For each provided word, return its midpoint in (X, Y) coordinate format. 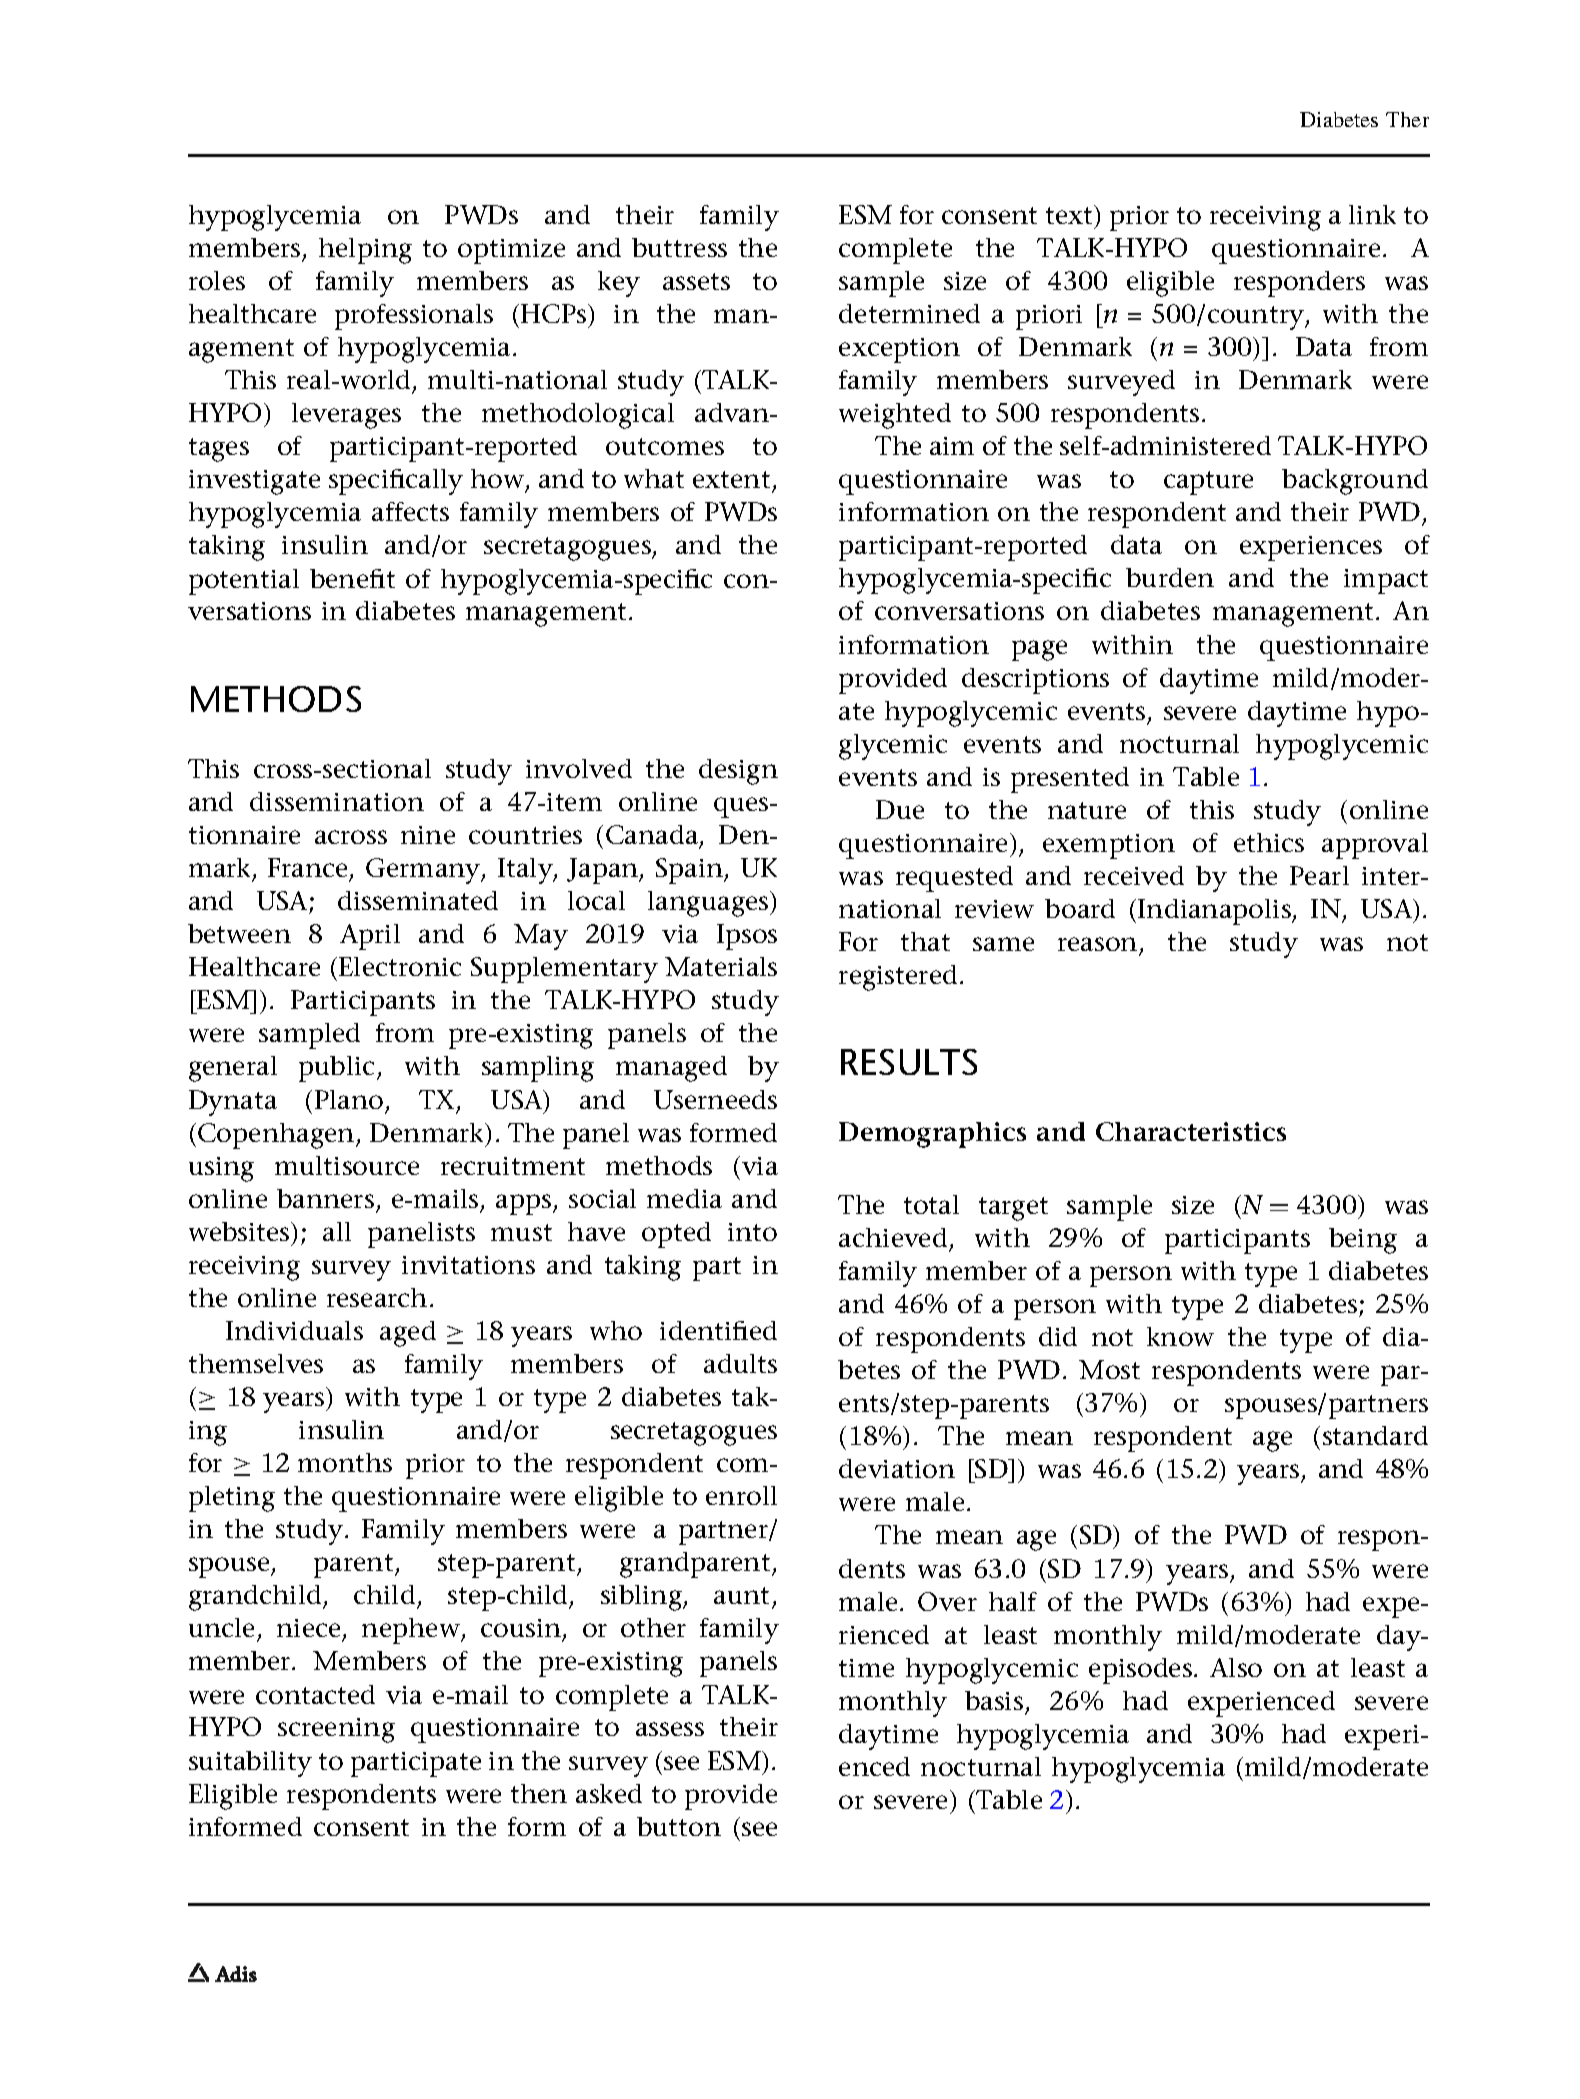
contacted (315, 1694)
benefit (352, 578)
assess (670, 1729)
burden (1170, 577)
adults (740, 1363)
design (738, 772)
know (1180, 1336)
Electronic (400, 966)
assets (696, 281)
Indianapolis (1215, 912)
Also (1236, 1667)
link (1372, 214)
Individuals (294, 1330)
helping (365, 251)
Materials (721, 966)
